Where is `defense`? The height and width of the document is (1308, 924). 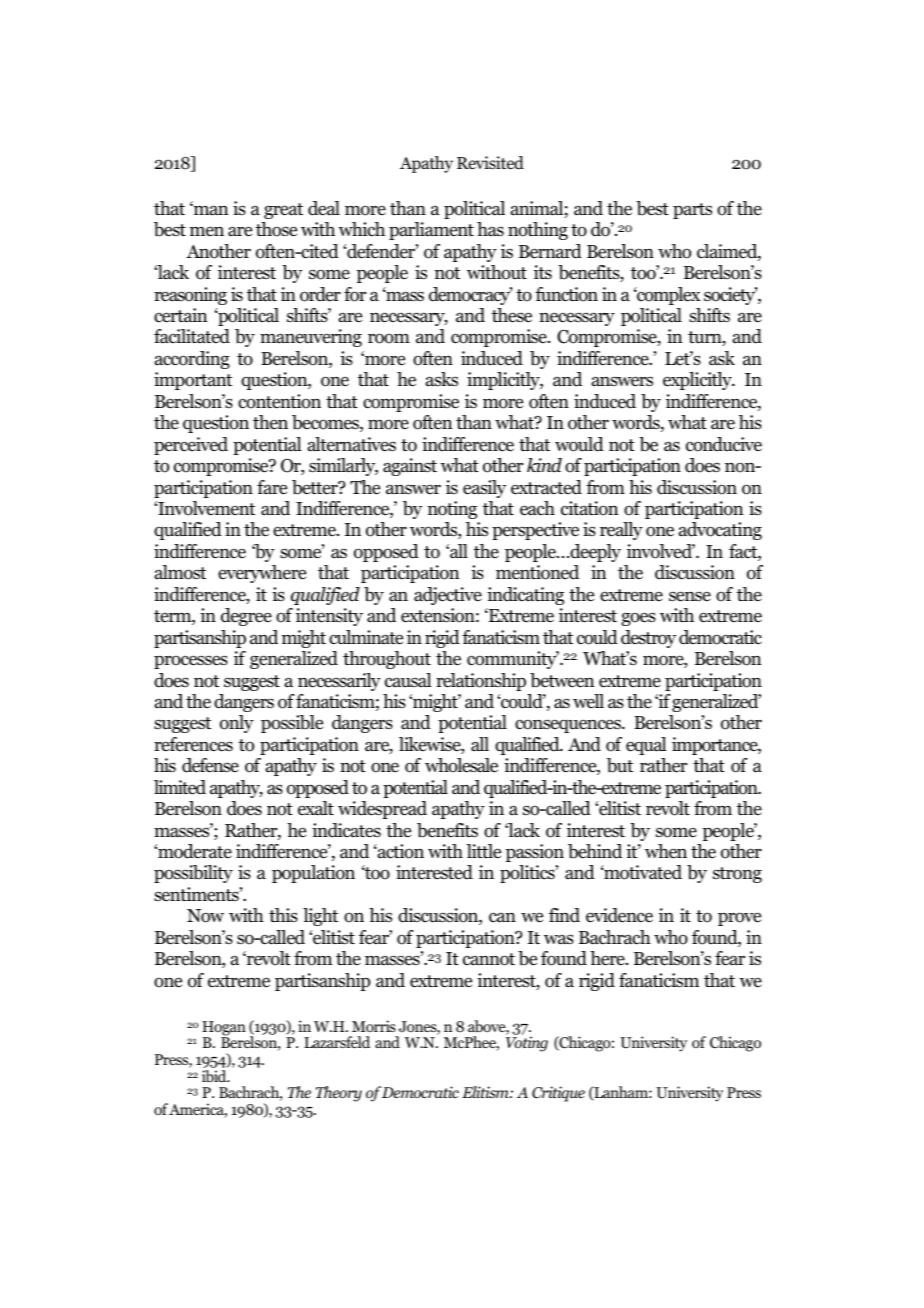 defense is located at coordinates (210, 765).
